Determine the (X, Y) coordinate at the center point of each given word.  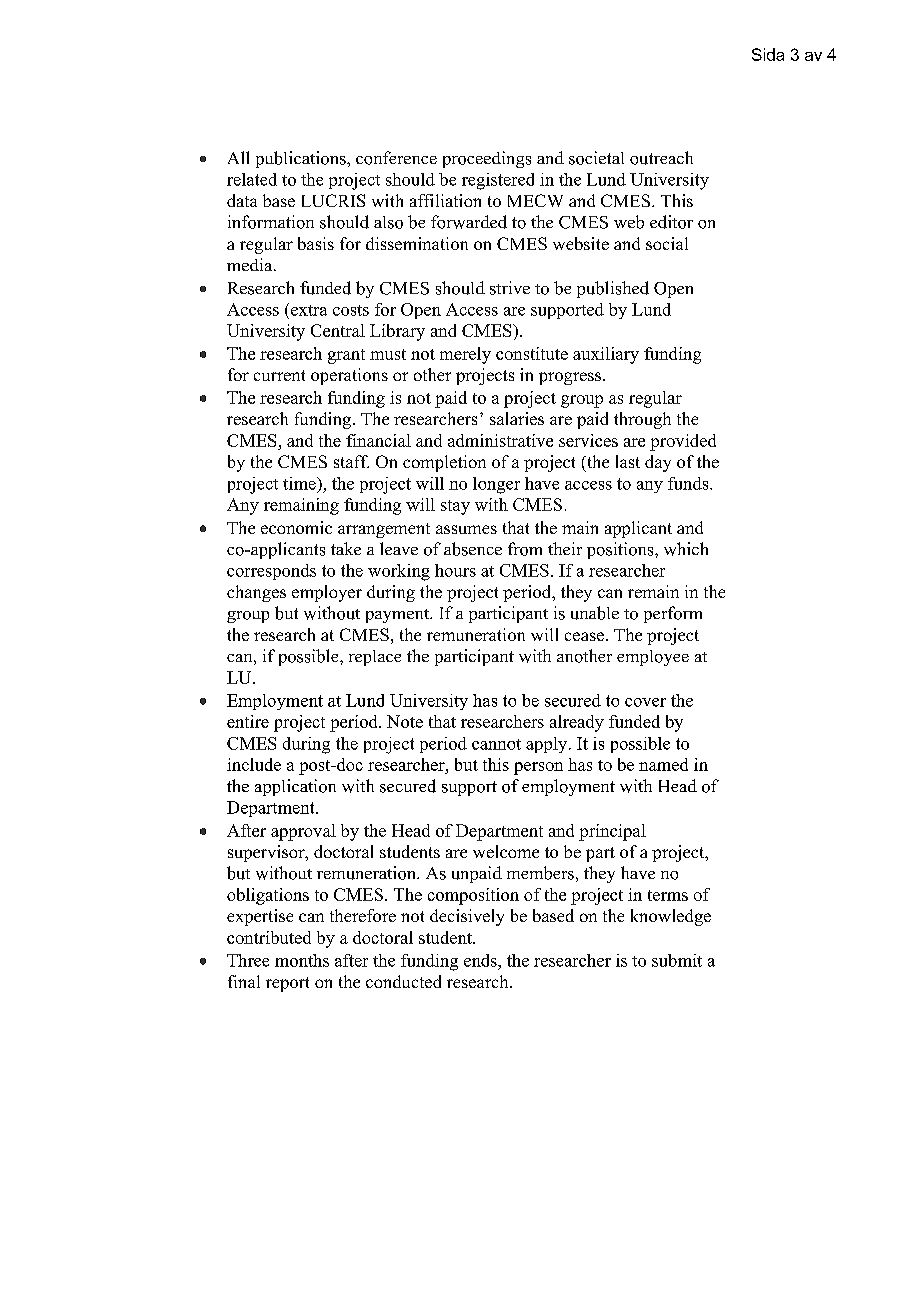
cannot (496, 744)
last (628, 461)
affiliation (445, 200)
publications (302, 159)
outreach (661, 158)
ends (481, 960)
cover (645, 702)
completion (444, 463)
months (302, 960)
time (300, 483)
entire (248, 721)
